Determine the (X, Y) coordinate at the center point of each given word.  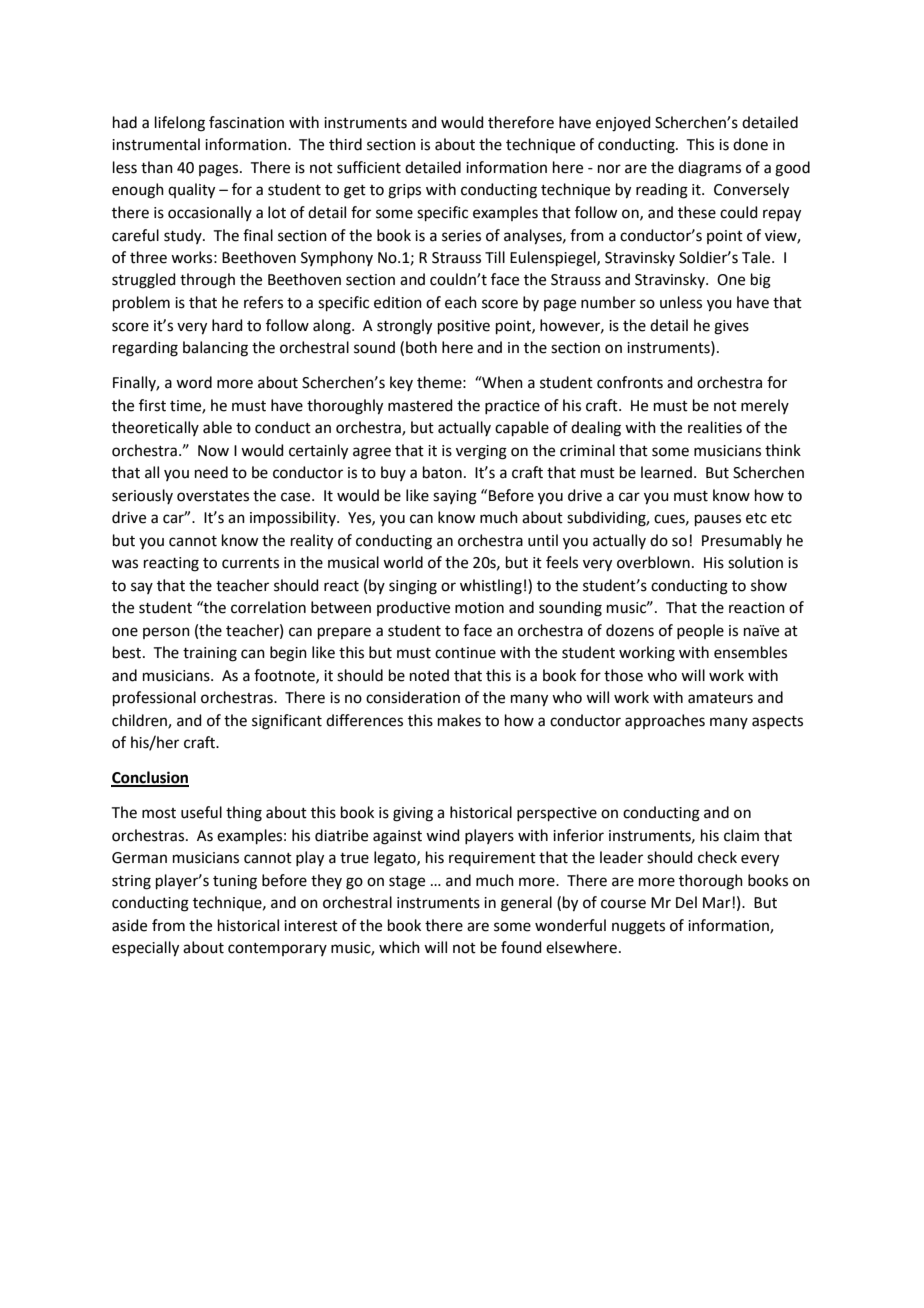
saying (455, 497)
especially (145, 949)
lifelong (180, 124)
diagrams (709, 169)
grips (404, 191)
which (399, 947)
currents (250, 563)
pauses (718, 520)
